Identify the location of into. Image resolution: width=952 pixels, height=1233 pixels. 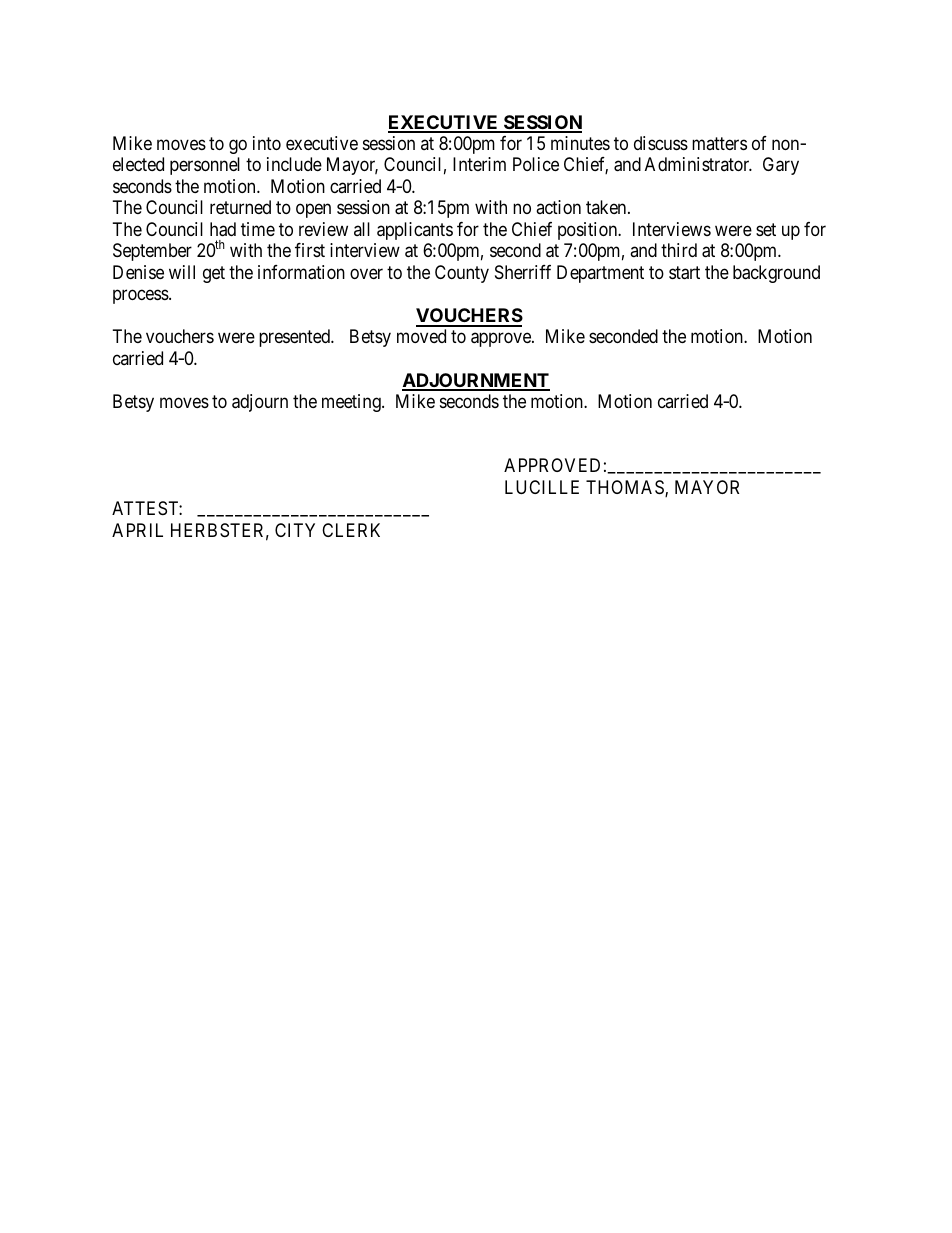
(267, 143).
